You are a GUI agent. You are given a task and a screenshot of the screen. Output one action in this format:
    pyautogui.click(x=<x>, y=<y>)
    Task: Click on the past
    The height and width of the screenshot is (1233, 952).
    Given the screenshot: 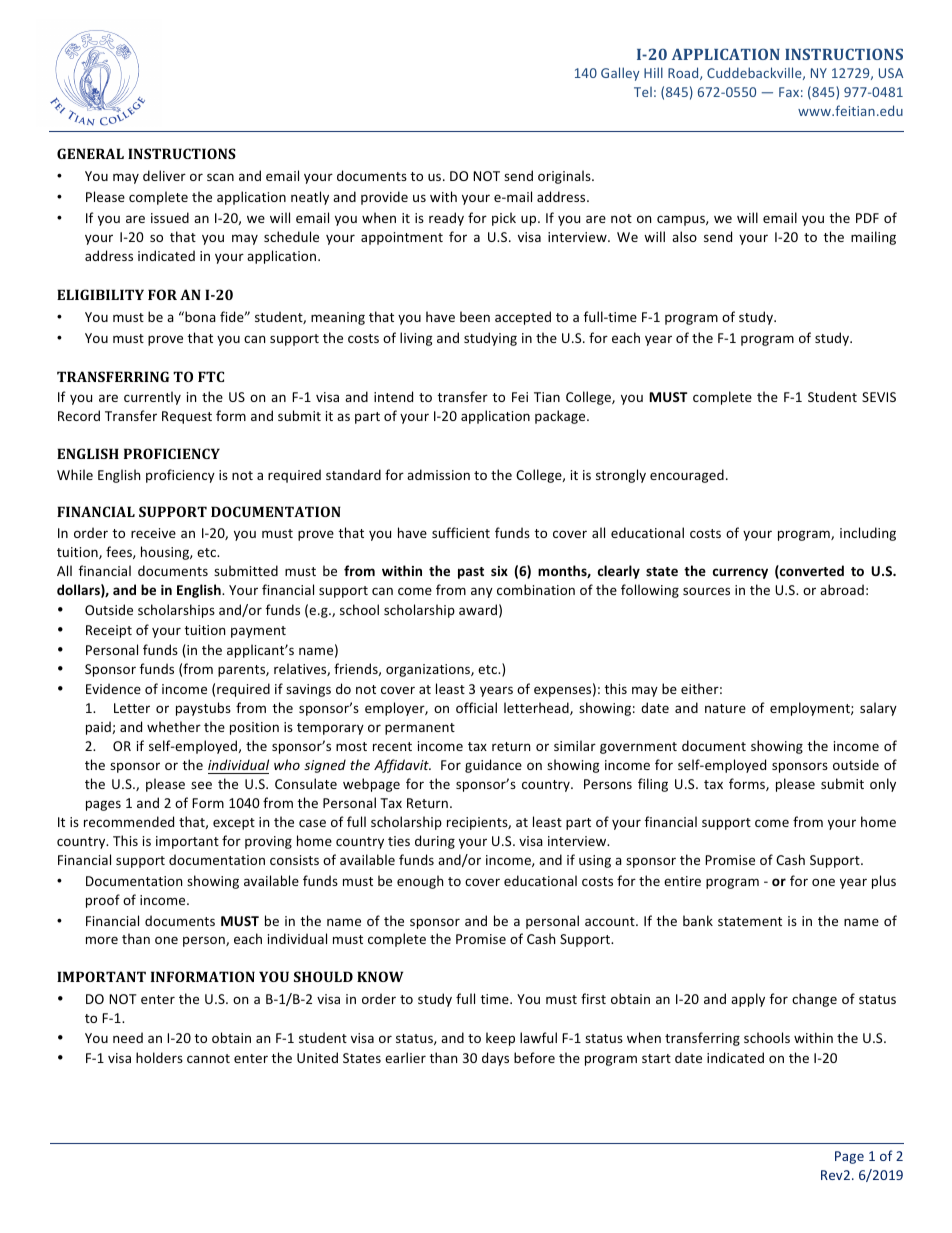 What is the action you would take?
    pyautogui.click(x=471, y=573)
